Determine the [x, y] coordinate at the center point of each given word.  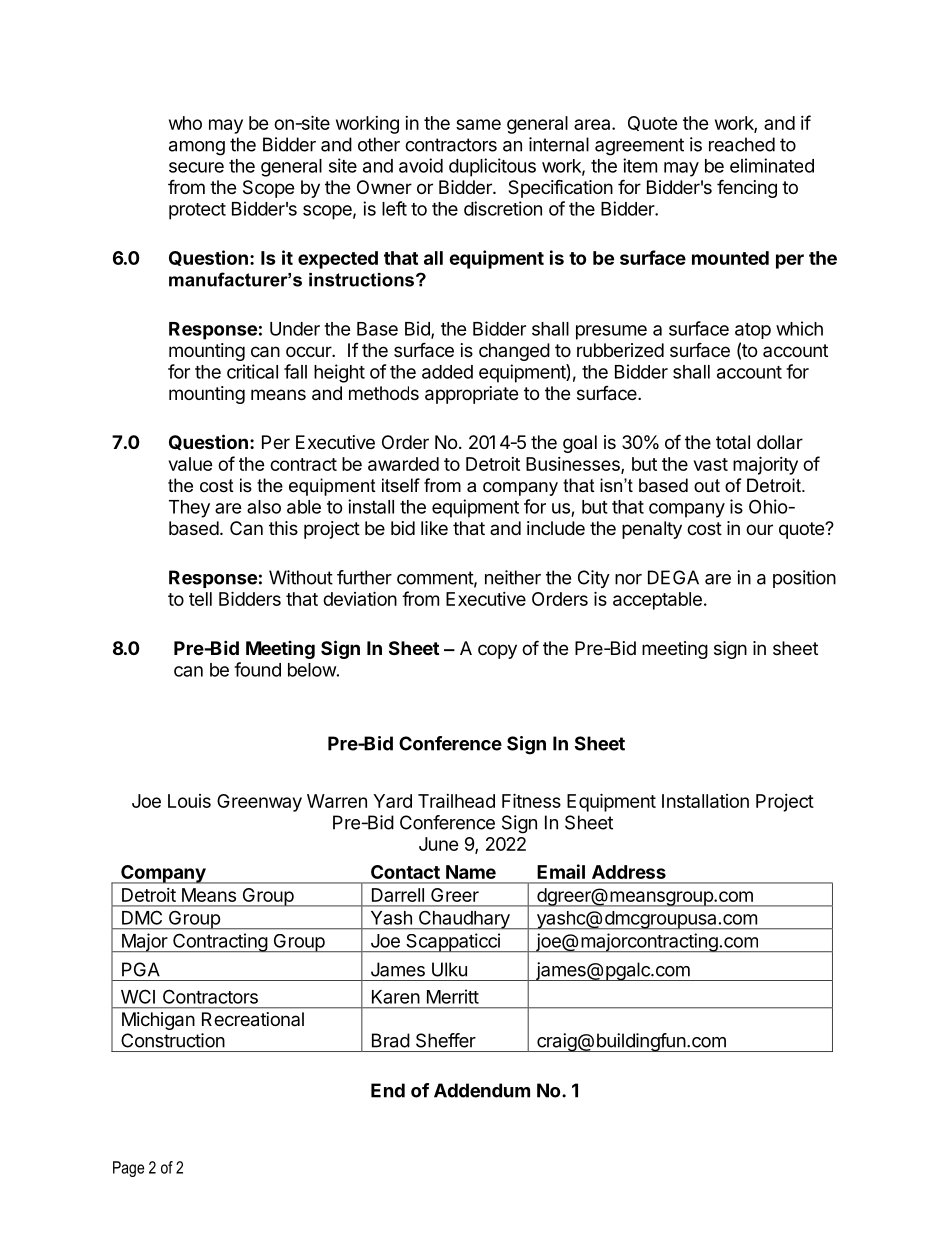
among [197, 148]
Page [128, 1169]
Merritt [453, 996]
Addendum [482, 1090]
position [804, 579]
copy [497, 651]
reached [742, 144]
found [257, 669]
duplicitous [492, 167]
